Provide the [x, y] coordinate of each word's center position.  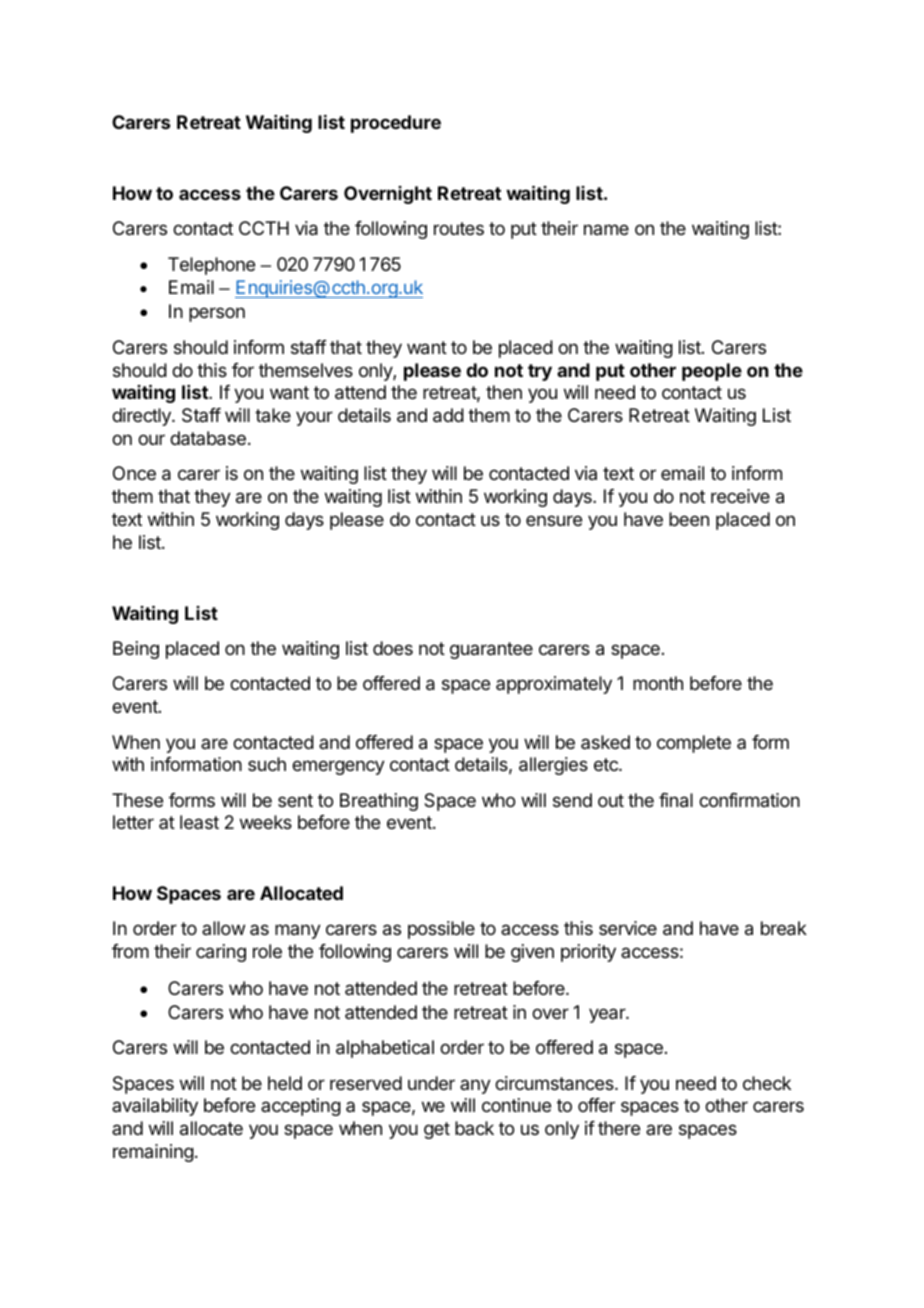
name [606, 229]
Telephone [211, 266]
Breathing [379, 802]
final [676, 800]
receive [740, 496]
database [208, 438]
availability [155, 1107]
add [448, 415]
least [199, 822]
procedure [396, 124]
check [767, 1083]
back [474, 1128]
